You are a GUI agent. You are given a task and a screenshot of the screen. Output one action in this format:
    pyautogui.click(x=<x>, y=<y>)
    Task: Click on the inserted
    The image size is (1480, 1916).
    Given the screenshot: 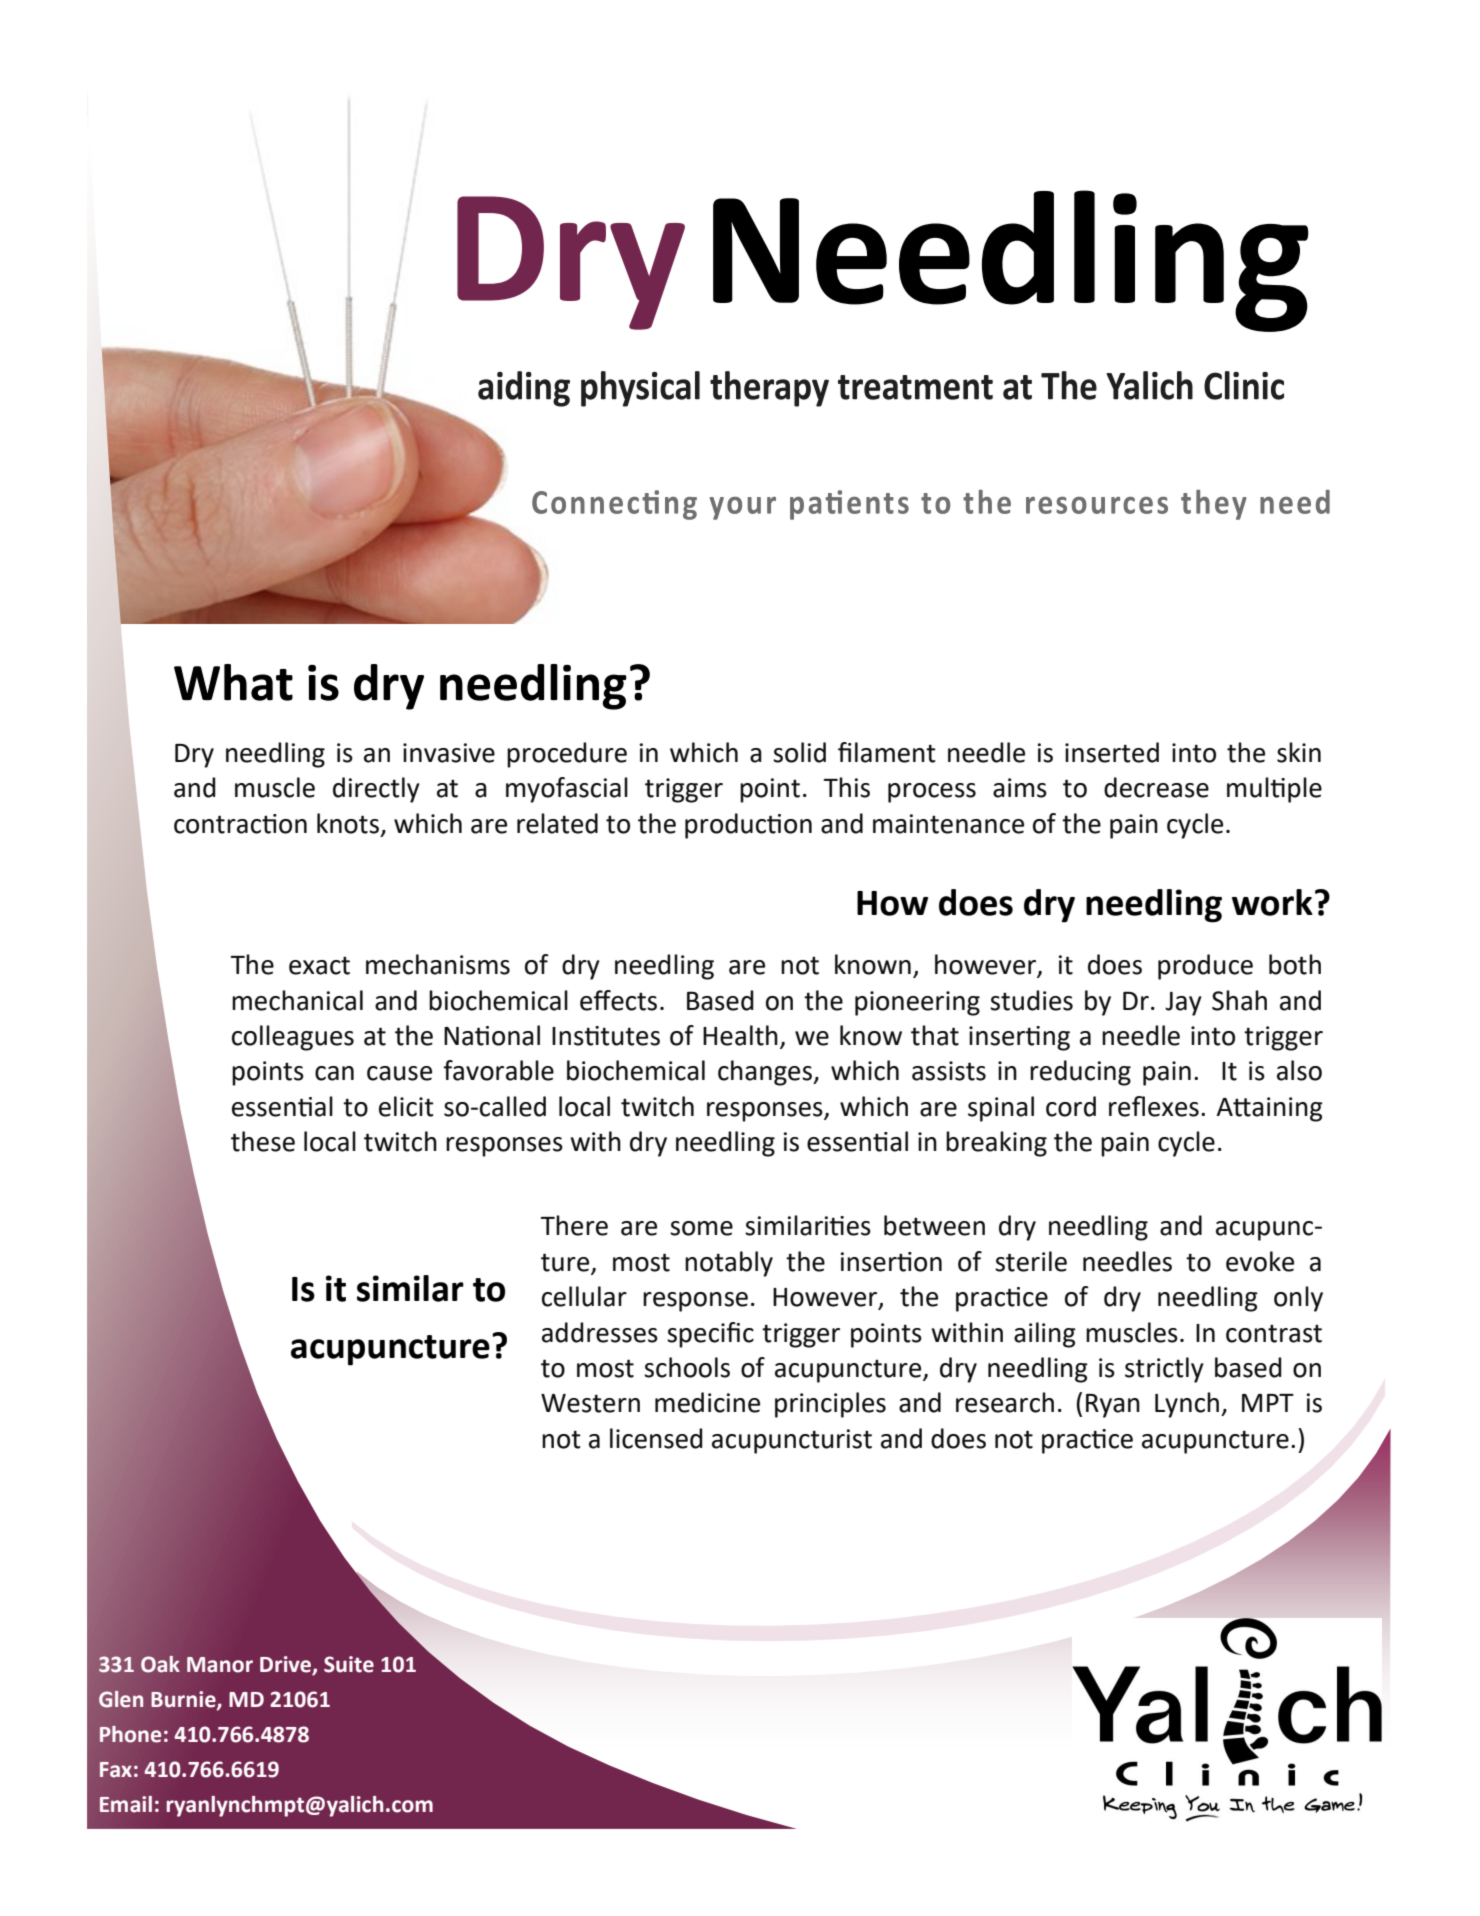 What is the action you would take?
    pyautogui.click(x=1112, y=752)
